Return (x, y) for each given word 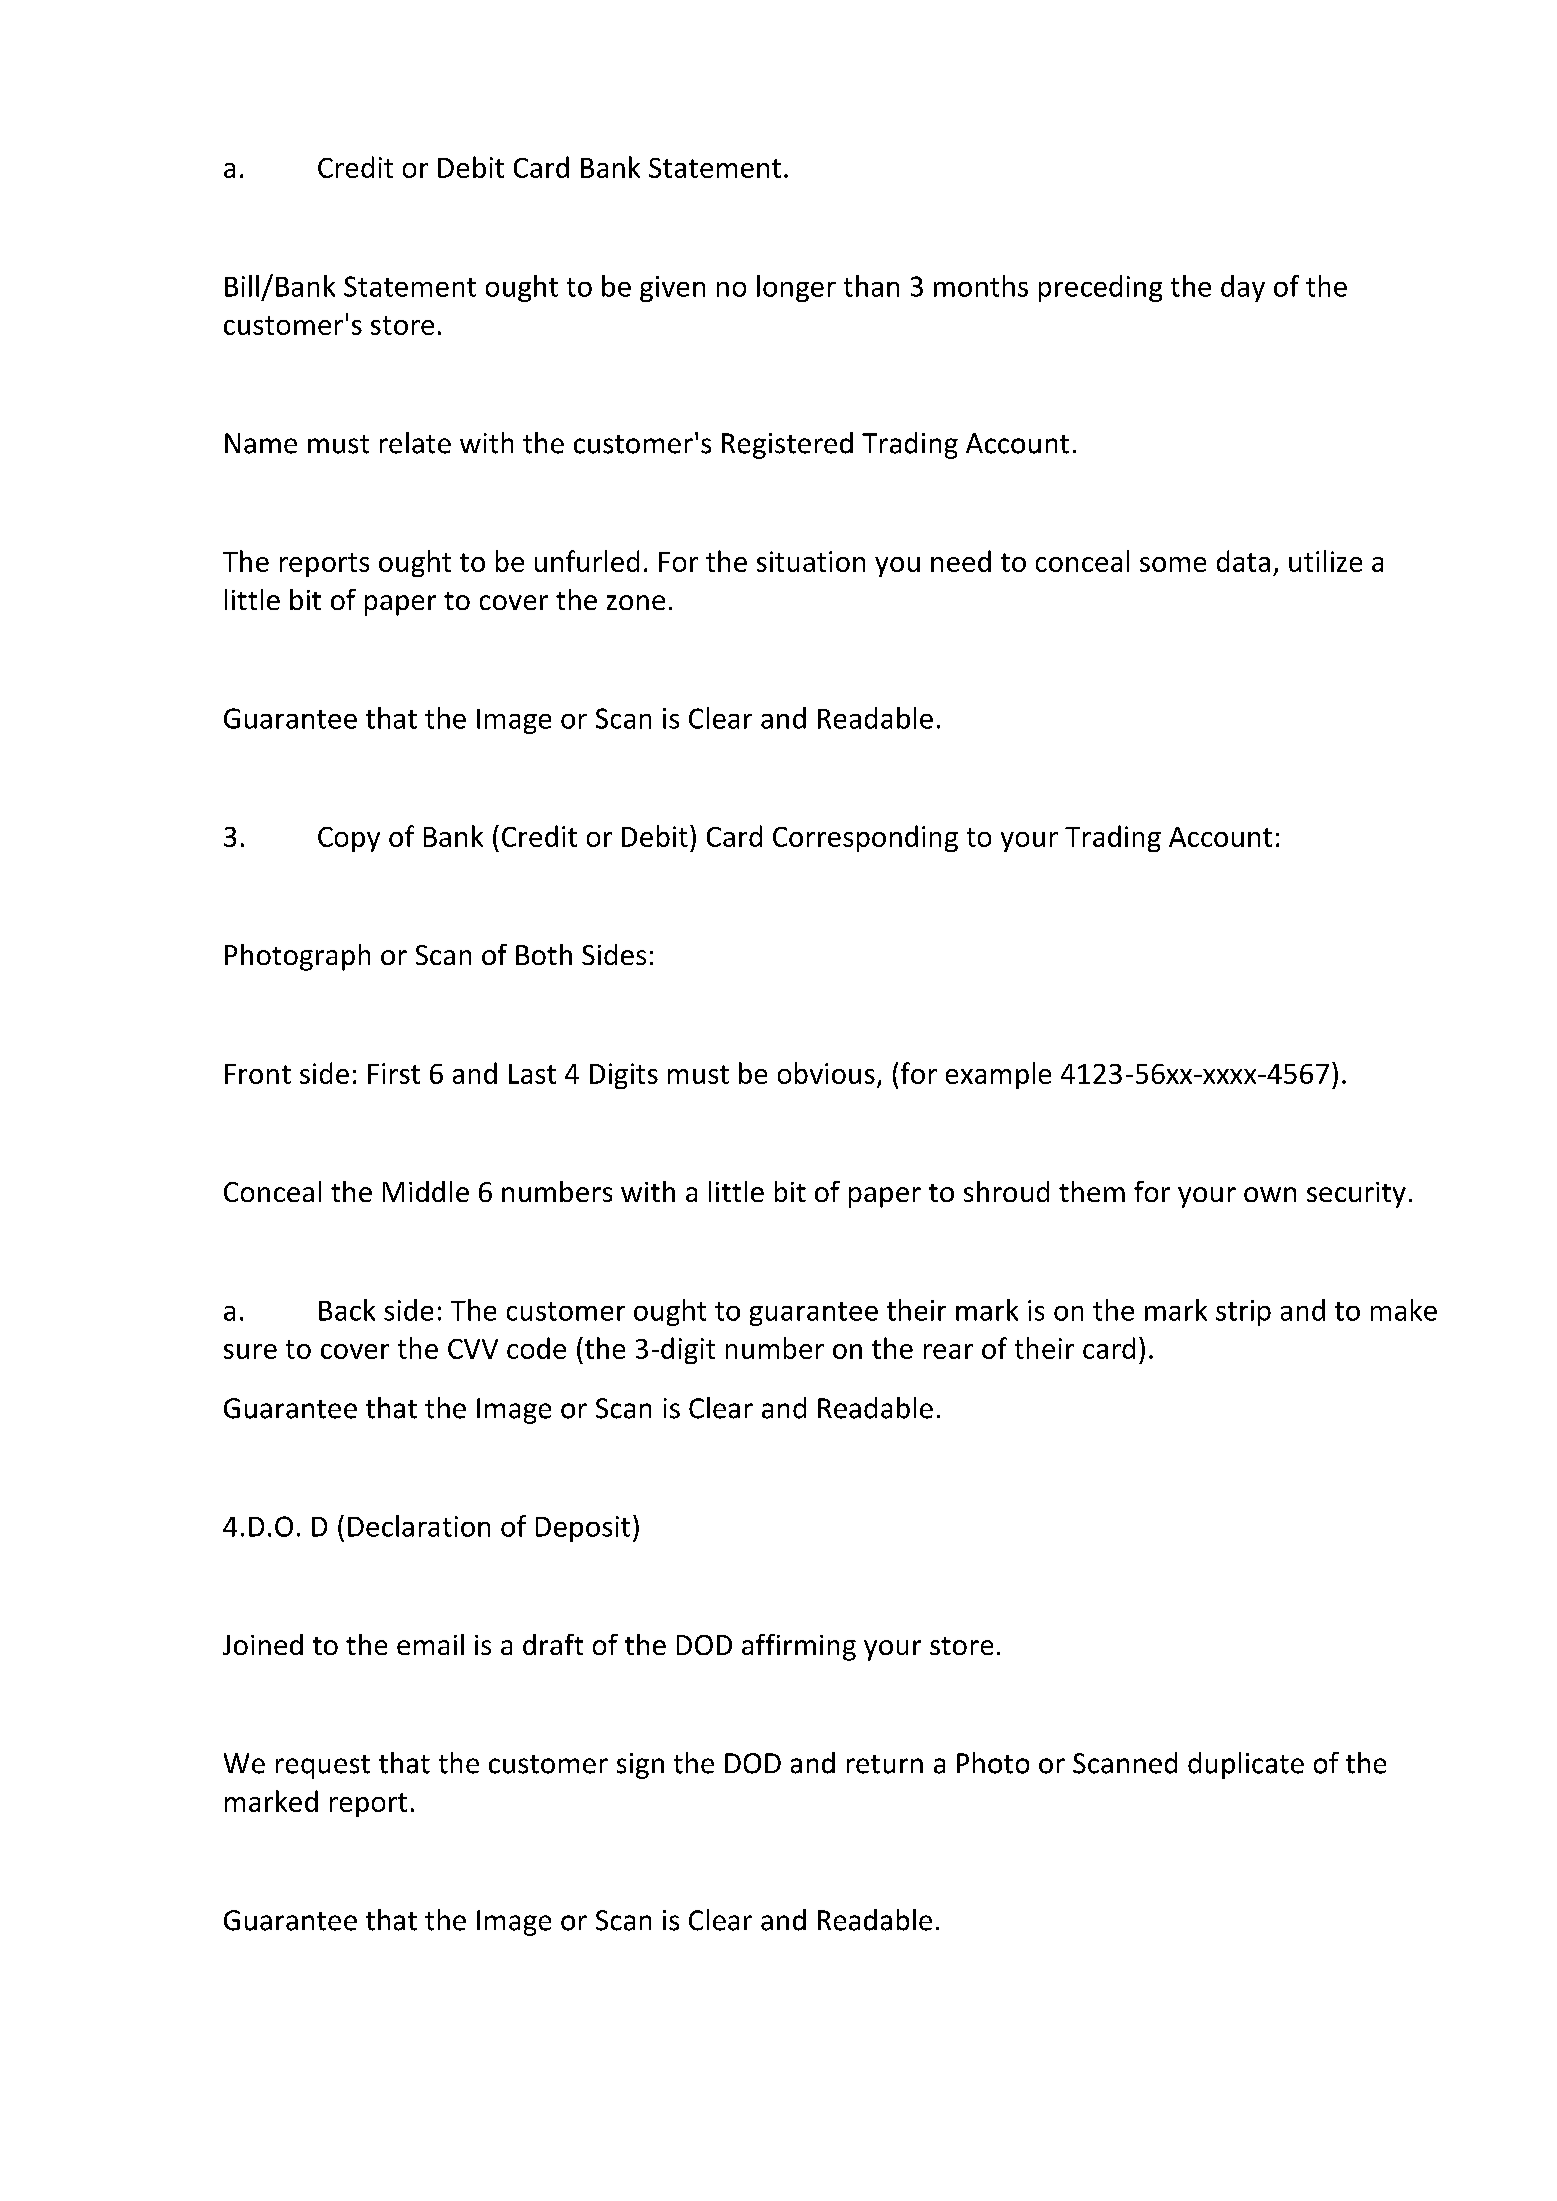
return (885, 1764)
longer (796, 288)
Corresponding (865, 838)
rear (948, 1351)
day (1243, 288)
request (323, 1767)
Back (347, 1310)
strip (1243, 1313)
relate (415, 443)
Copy (349, 839)
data (1243, 561)
